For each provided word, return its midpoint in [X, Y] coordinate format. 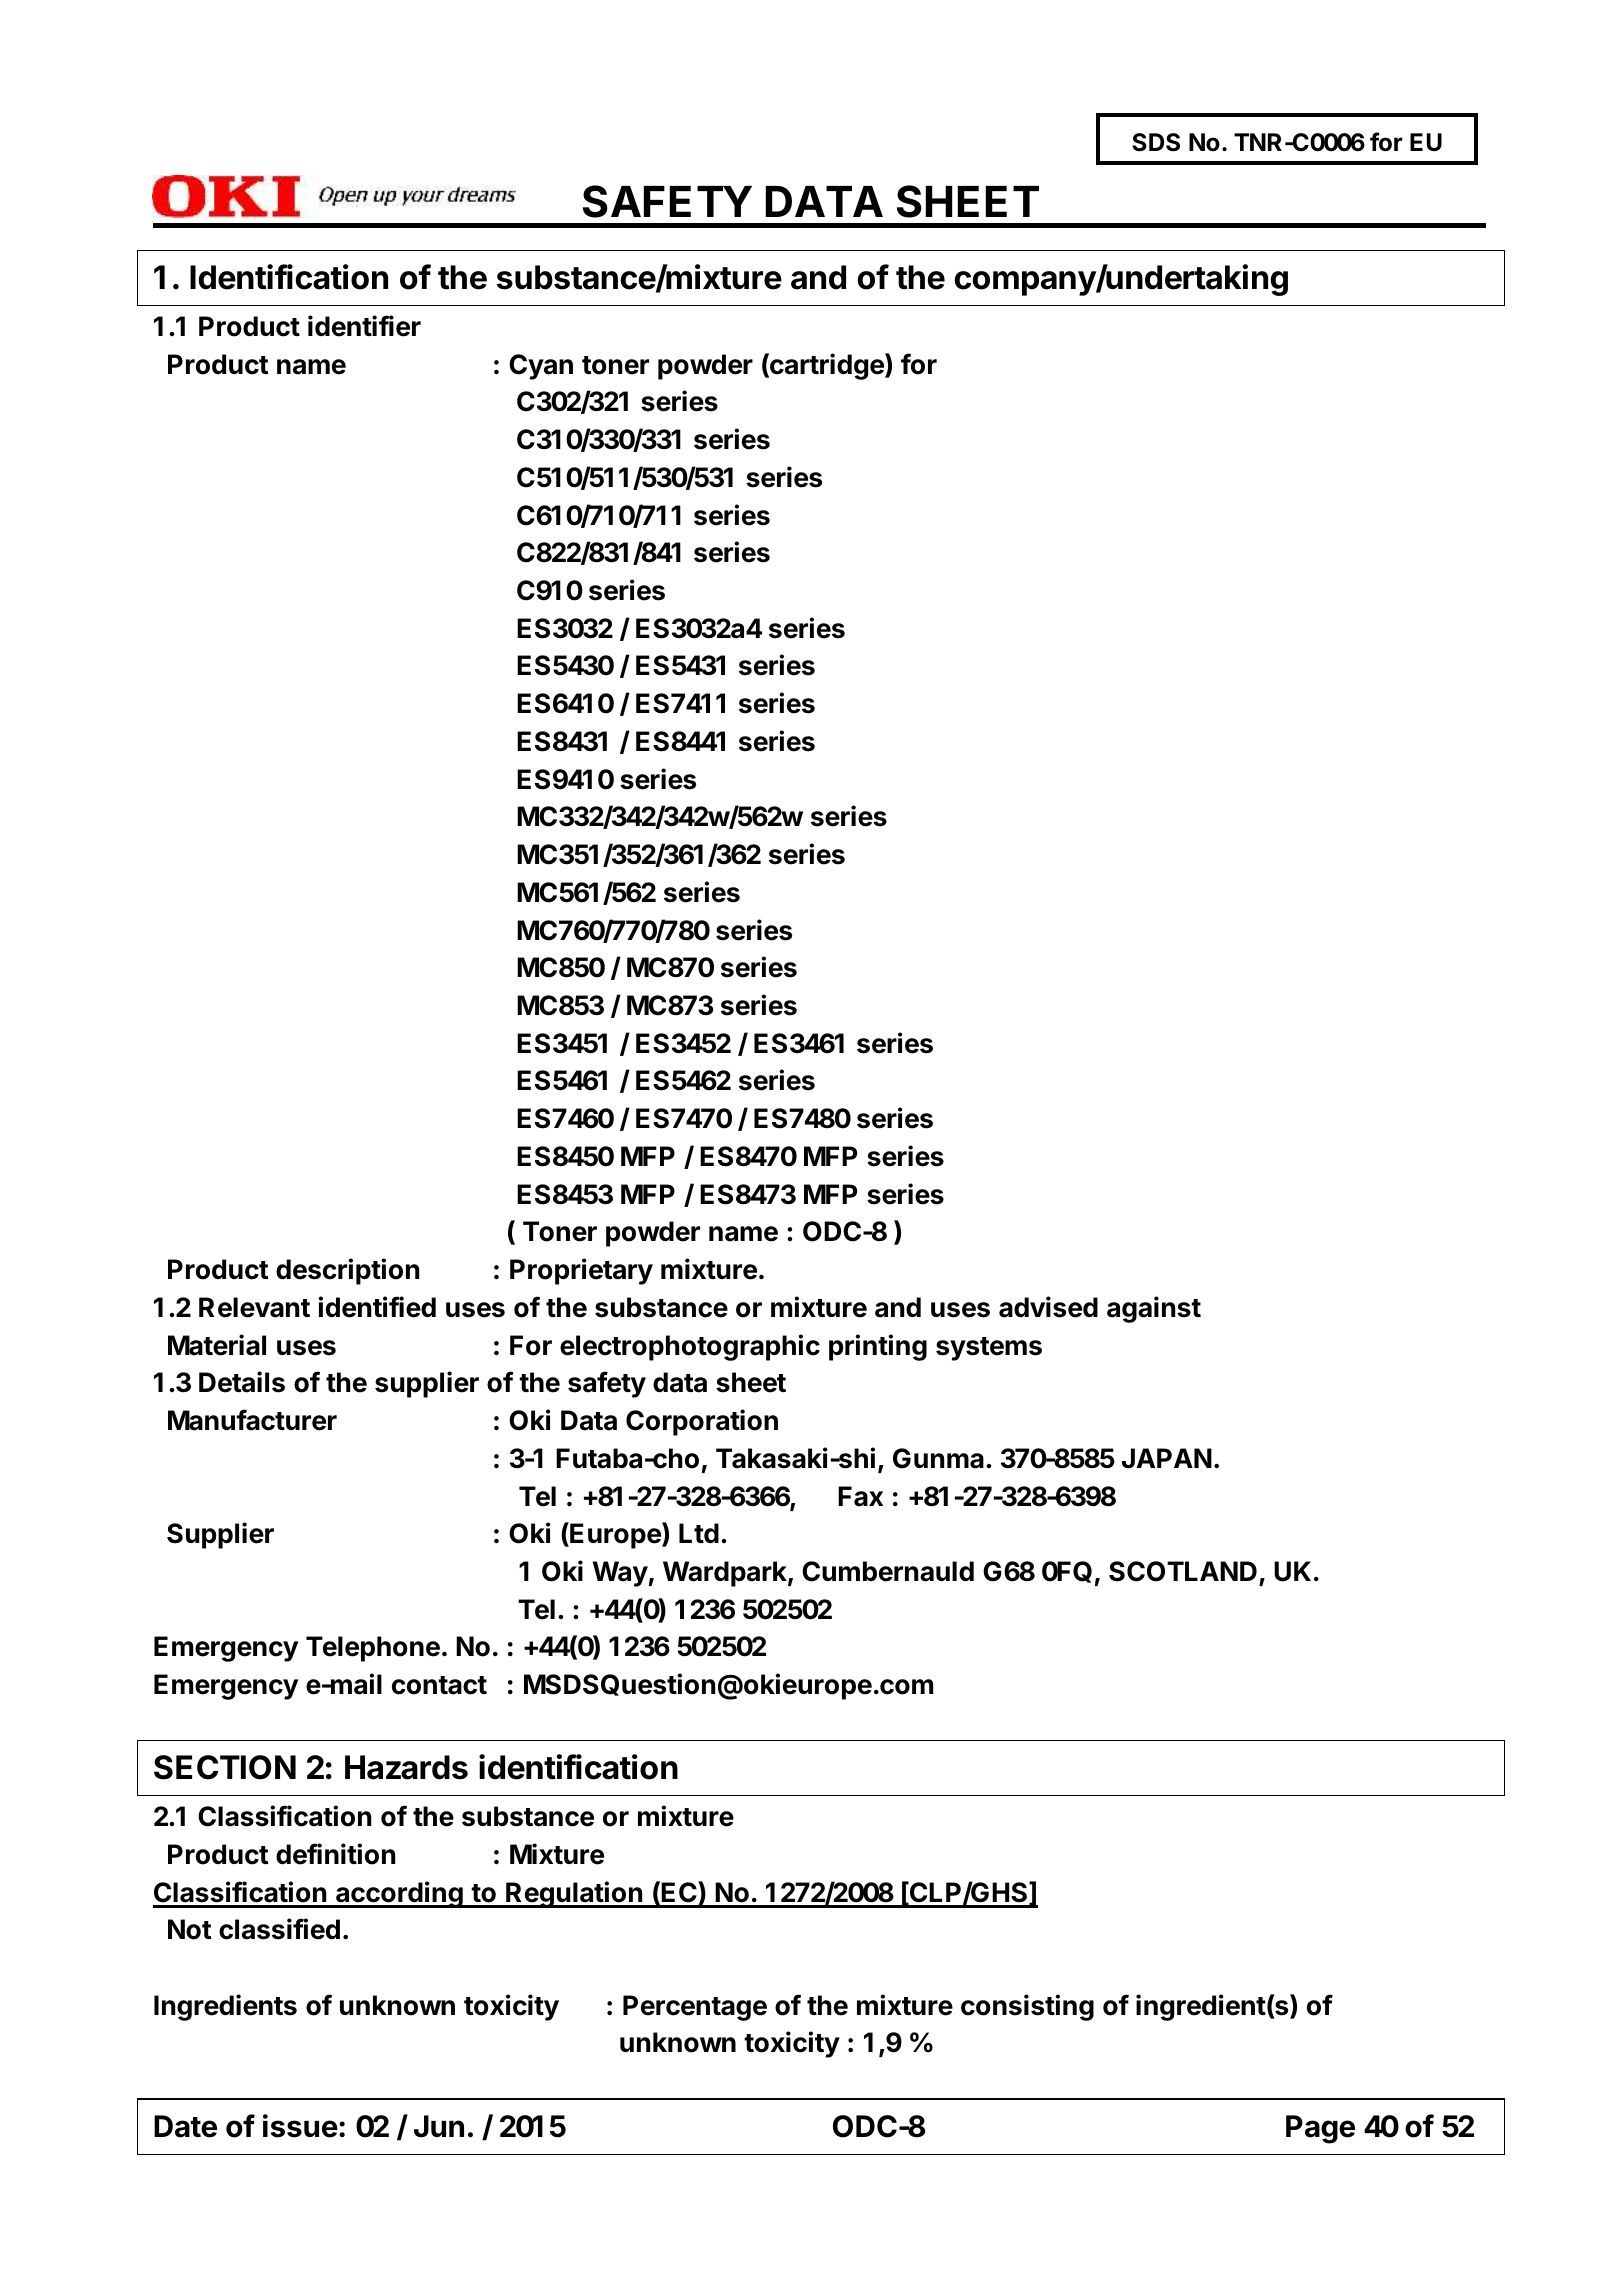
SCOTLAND [1183, 1571]
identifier [364, 326]
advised [1048, 1307]
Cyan [541, 367]
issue [300, 2126]
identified [377, 1307]
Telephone [373, 1649]
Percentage [695, 2008]
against [1154, 1309]
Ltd [699, 1533]
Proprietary [581, 1271]
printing [878, 1347]
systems [989, 1349]
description [347, 1271]
